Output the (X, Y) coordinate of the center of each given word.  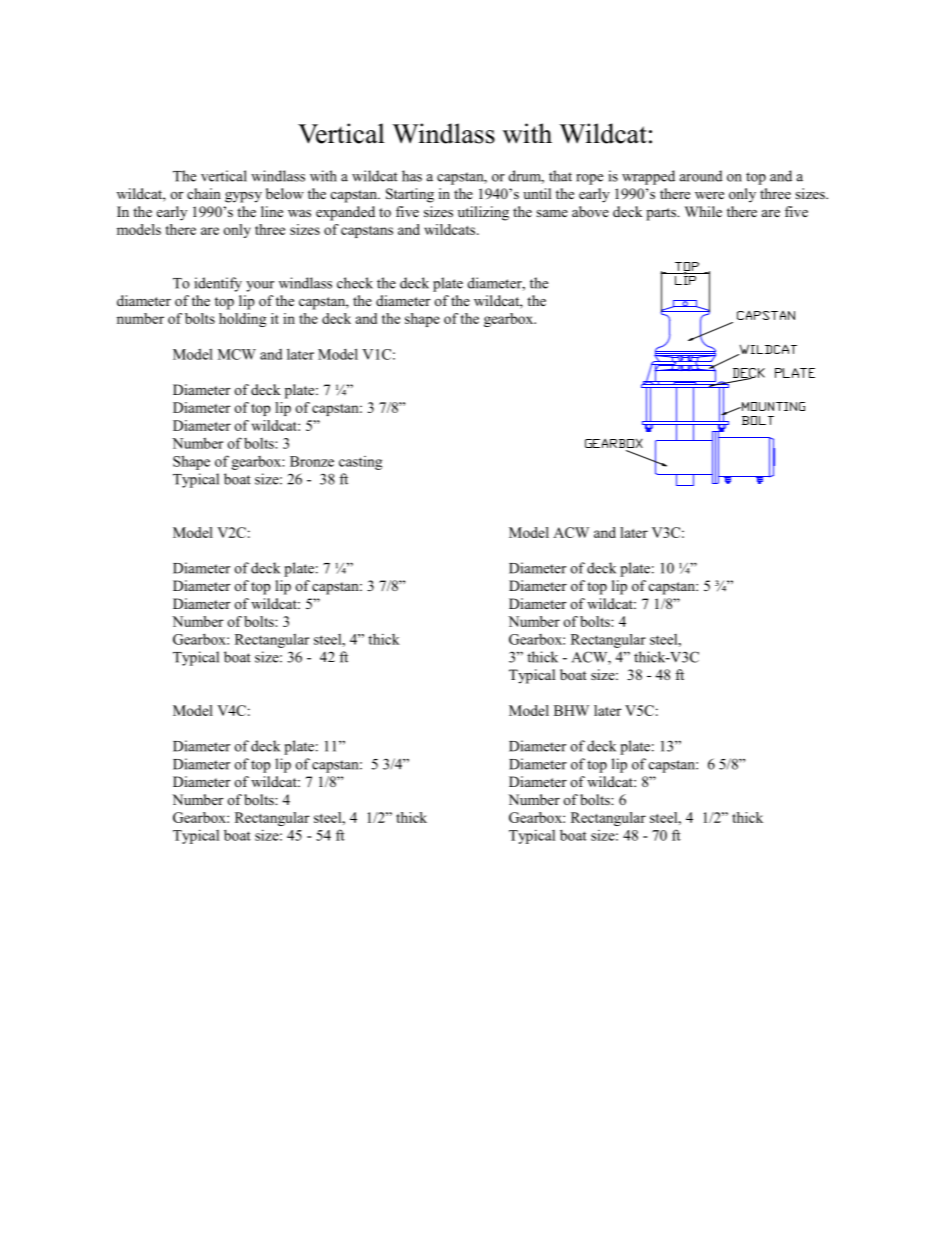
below (285, 193)
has (412, 176)
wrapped (648, 177)
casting (360, 463)
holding (242, 320)
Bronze (312, 461)
